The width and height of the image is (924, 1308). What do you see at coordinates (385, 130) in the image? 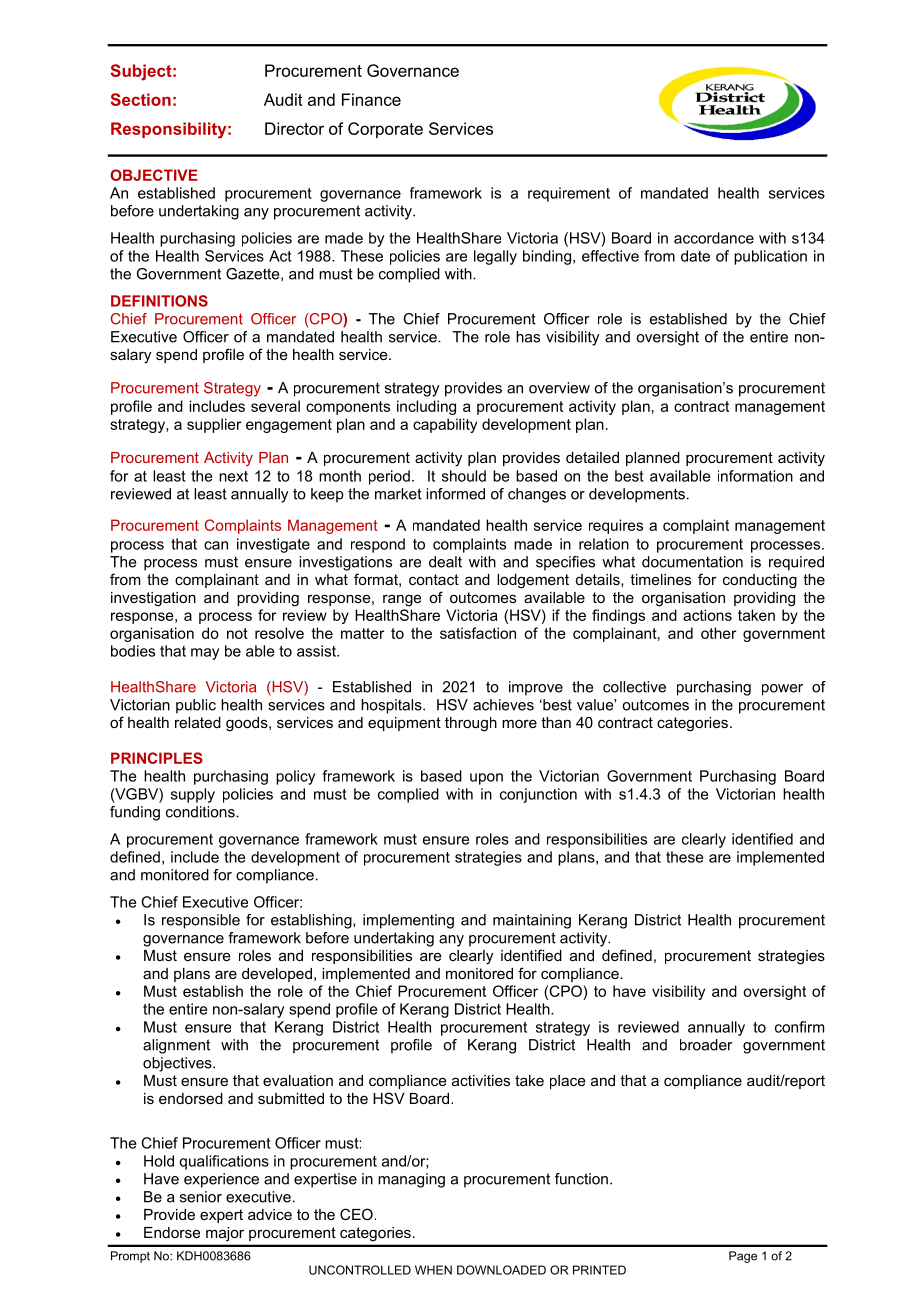
I see `Corporate` at bounding box center [385, 130].
